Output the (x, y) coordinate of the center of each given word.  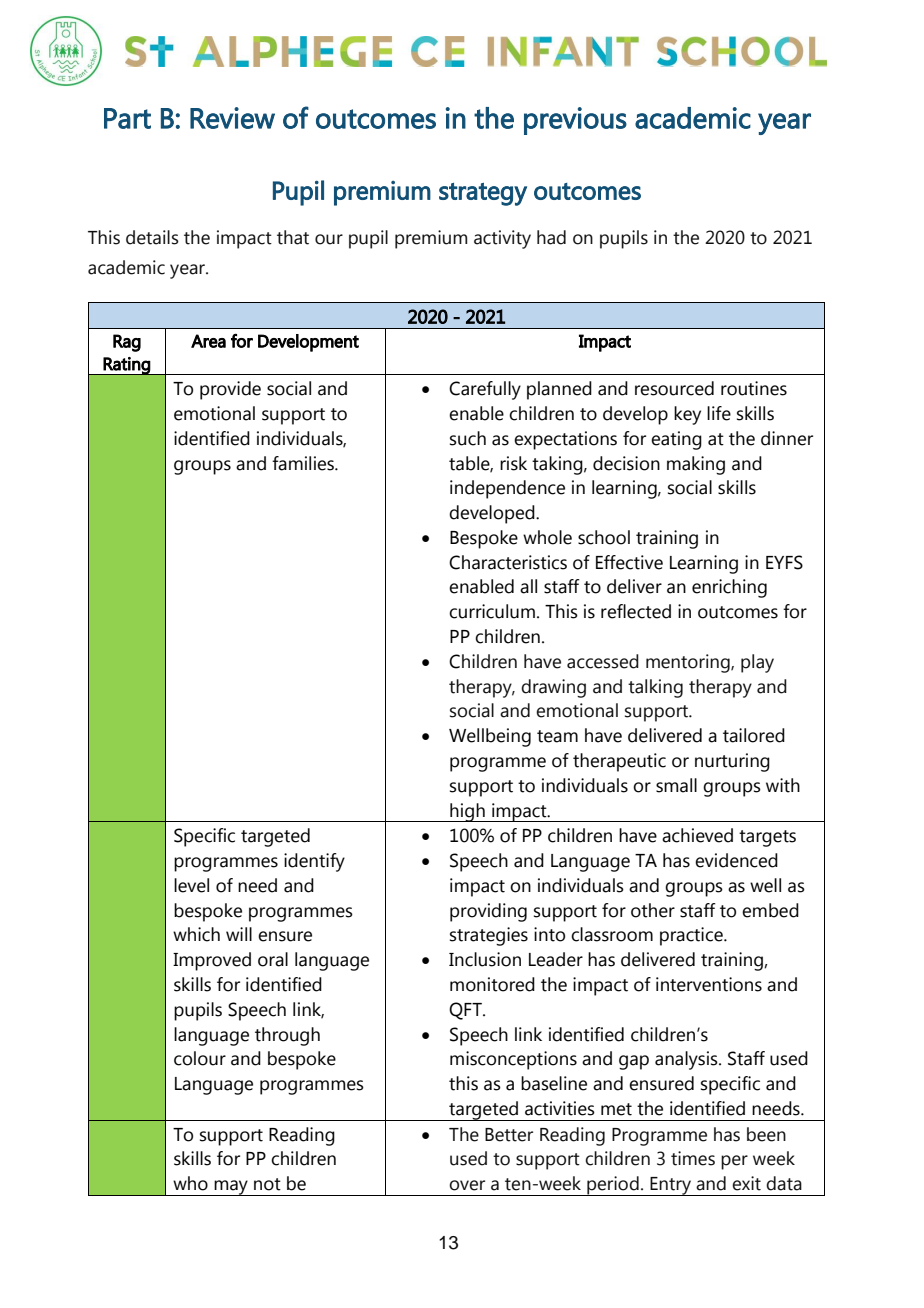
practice (692, 936)
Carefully (485, 390)
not (267, 1184)
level (191, 885)
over (467, 1185)
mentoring (689, 663)
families (304, 463)
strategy (483, 194)
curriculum (492, 611)
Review (232, 118)
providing (488, 912)
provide (230, 390)
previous (575, 121)
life (719, 413)
